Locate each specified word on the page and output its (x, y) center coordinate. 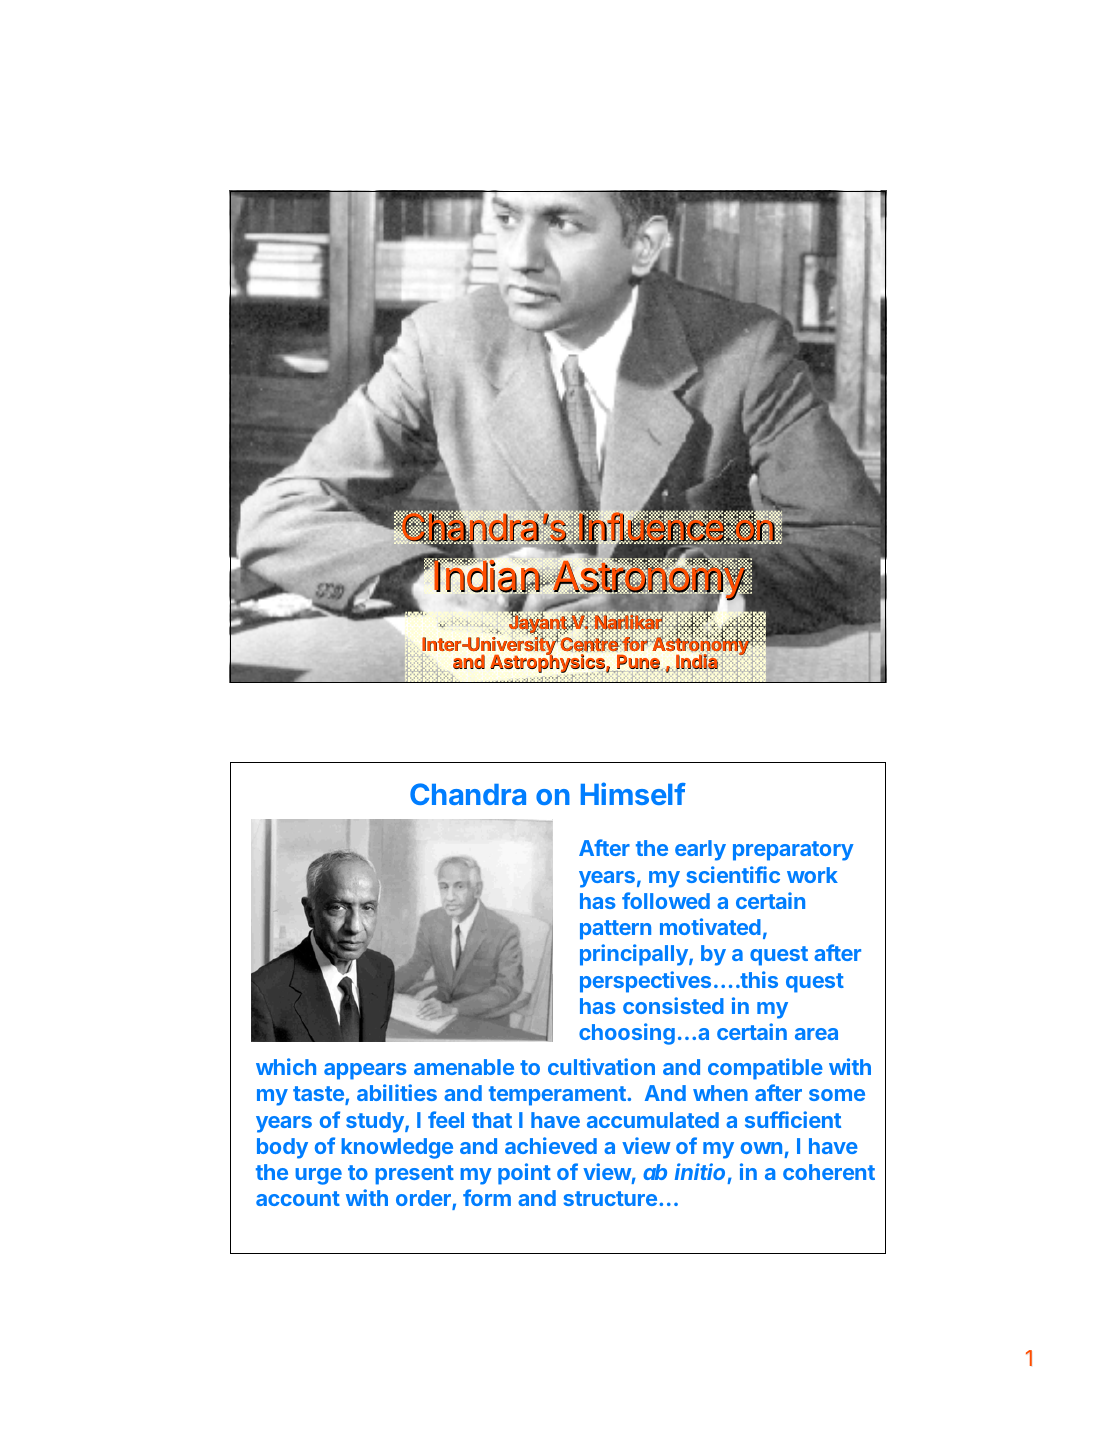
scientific (733, 874)
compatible (765, 1069)
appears (365, 1071)
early (700, 850)
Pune (638, 663)
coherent (829, 1172)
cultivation (601, 1066)
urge (319, 1176)
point (524, 1174)
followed (666, 900)
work (812, 875)
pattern (615, 930)
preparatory (793, 851)
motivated (710, 926)
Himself (633, 793)
